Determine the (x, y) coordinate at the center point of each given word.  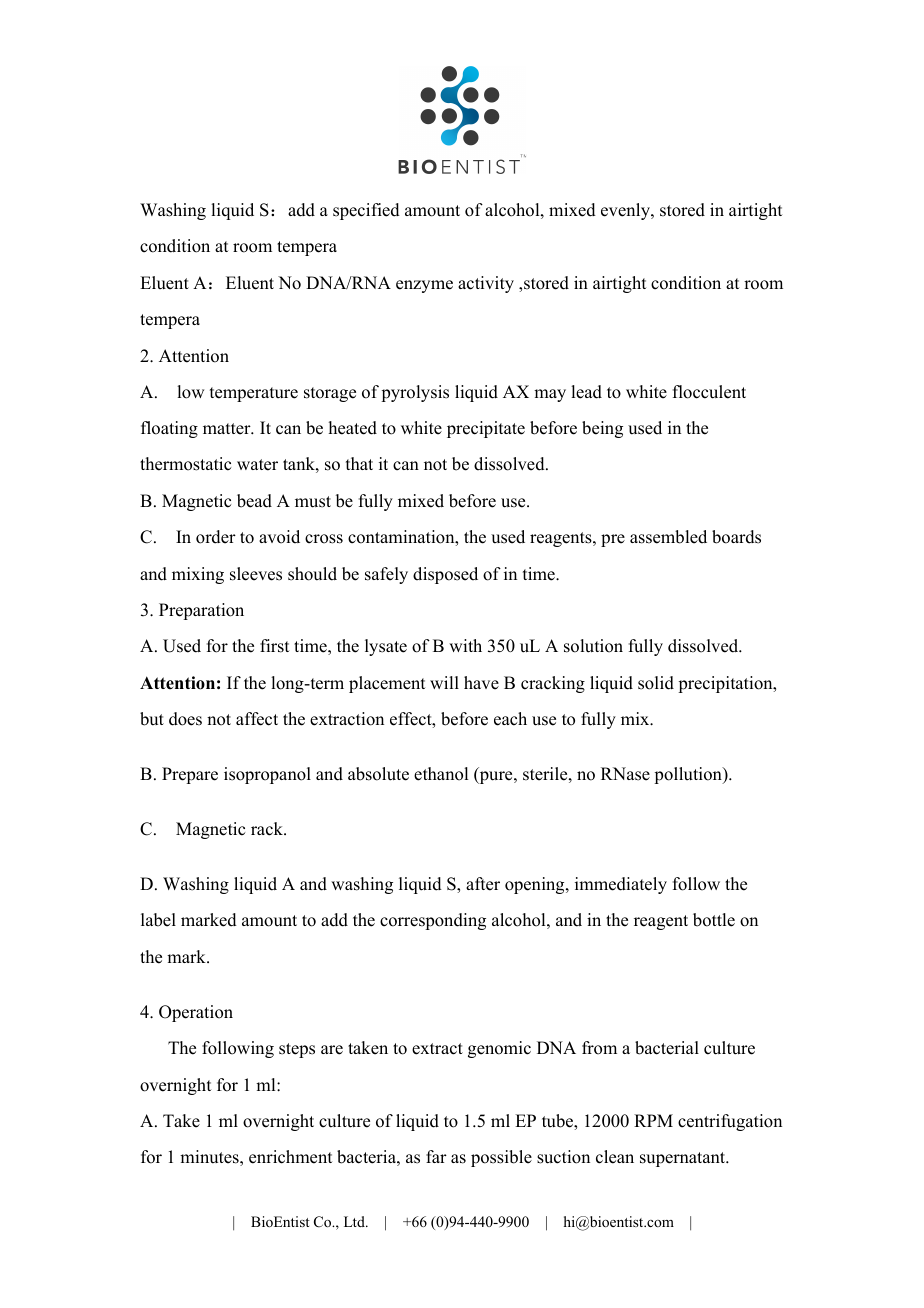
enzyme (424, 286)
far (436, 1156)
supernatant (684, 1159)
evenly (626, 211)
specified (366, 211)
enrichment (290, 1157)
